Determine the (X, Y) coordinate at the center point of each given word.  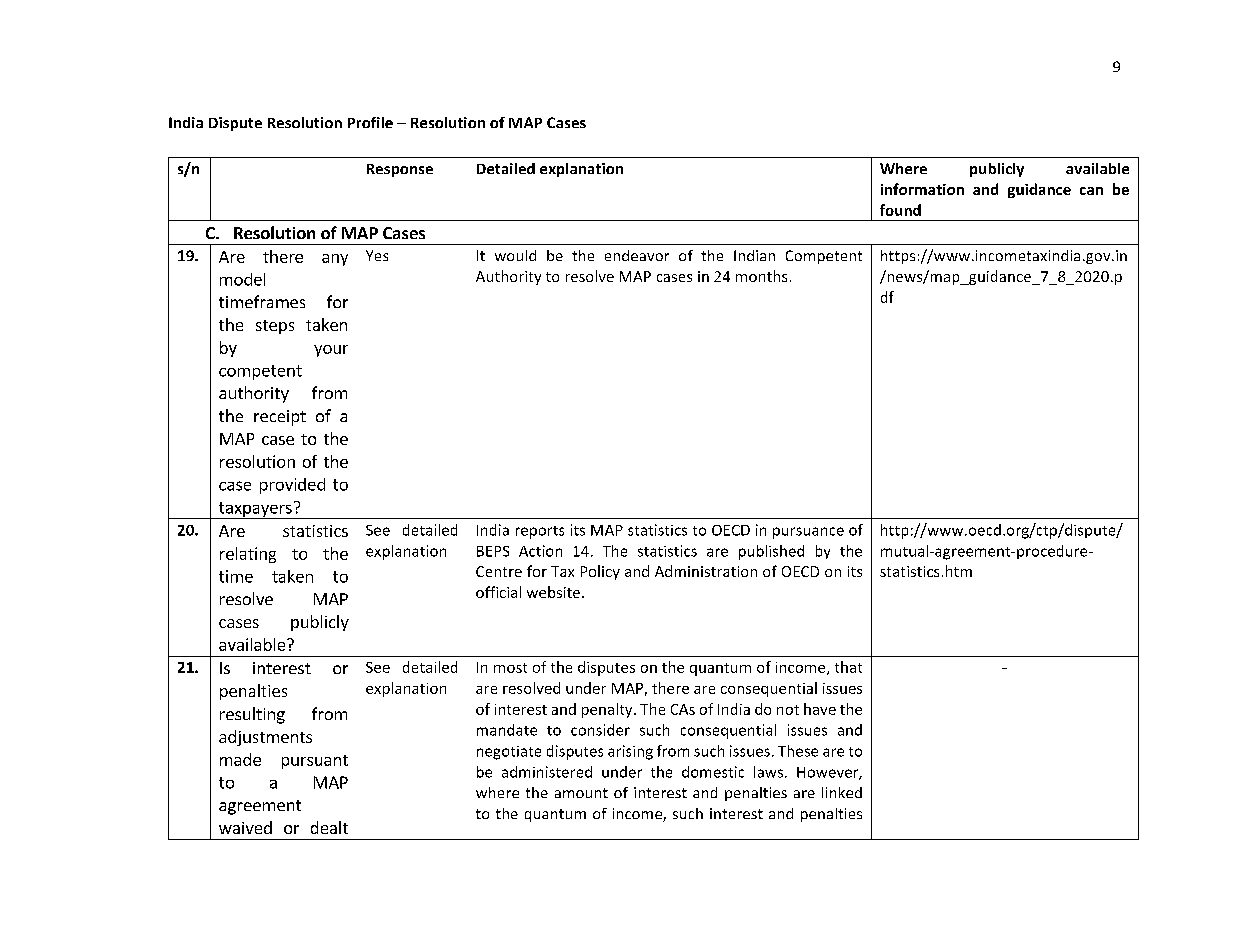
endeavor (637, 255)
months (761, 276)
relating (248, 555)
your (331, 351)
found (900, 210)
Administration (706, 571)
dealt (329, 827)
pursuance (808, 533)
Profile (370, 122)
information (922, 189)
